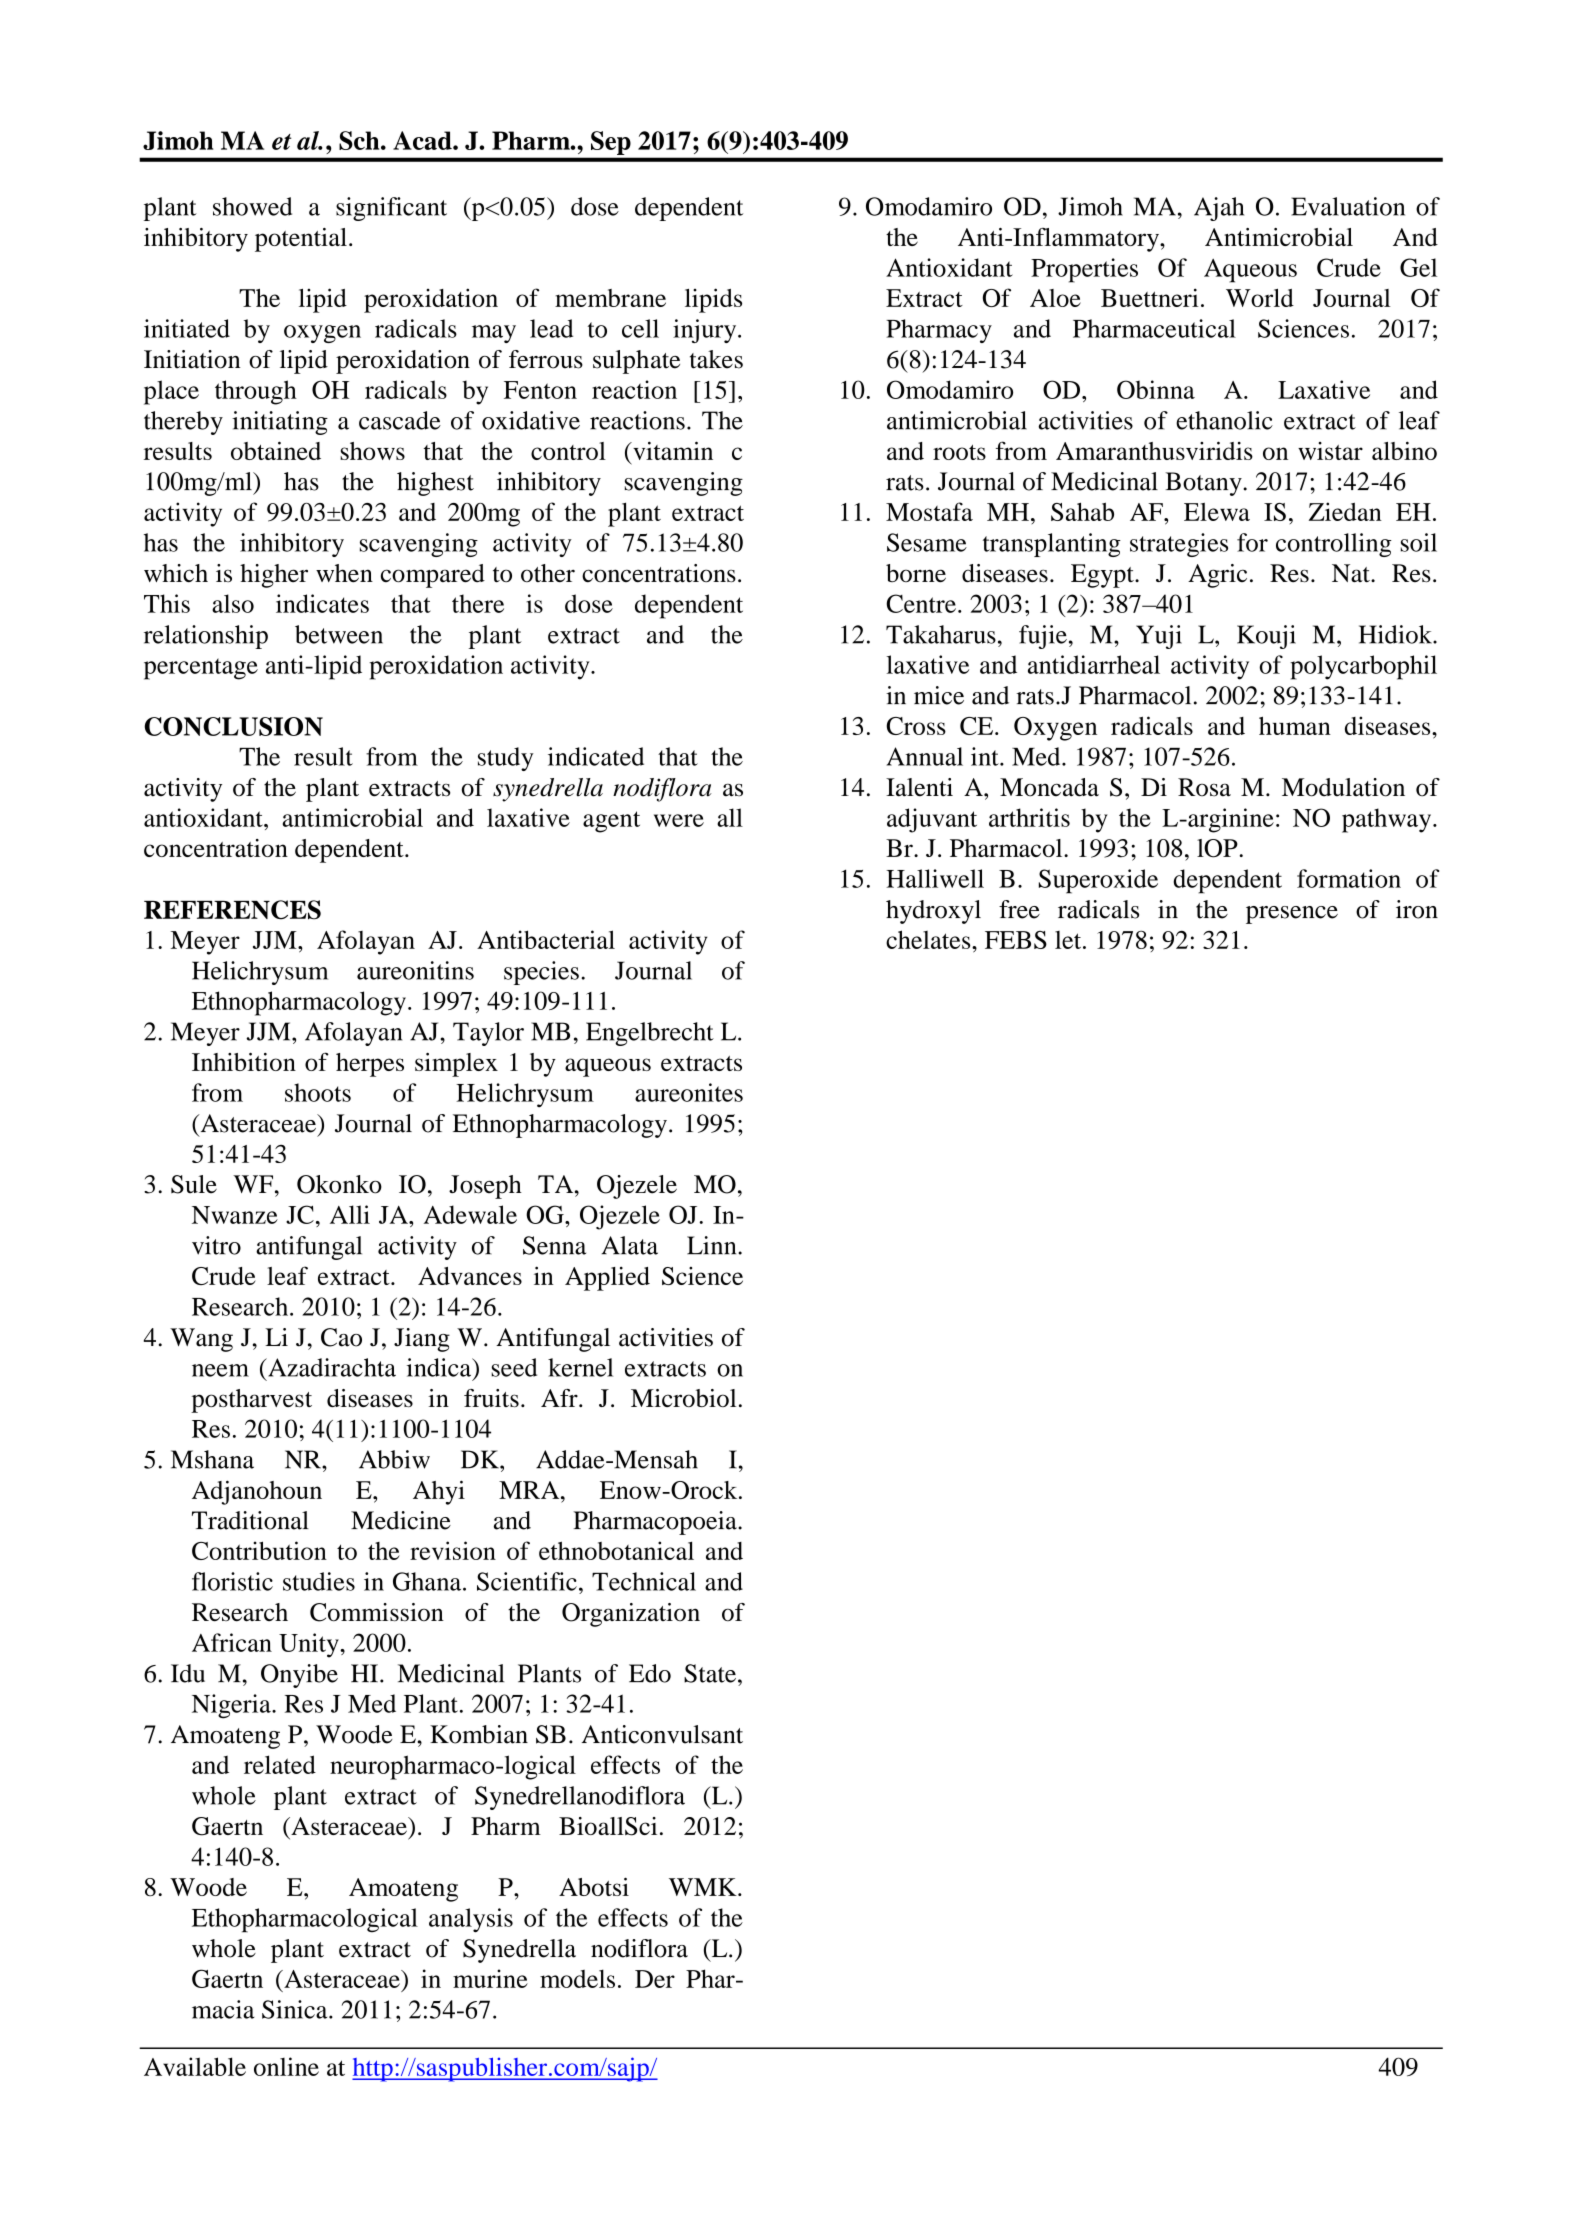 The height and width of the screenshot is (2237, 1582). What do you see at coordinates (318, 1092) in the screenshot?
I see `shoots` at bounding box center [318, 1092].
